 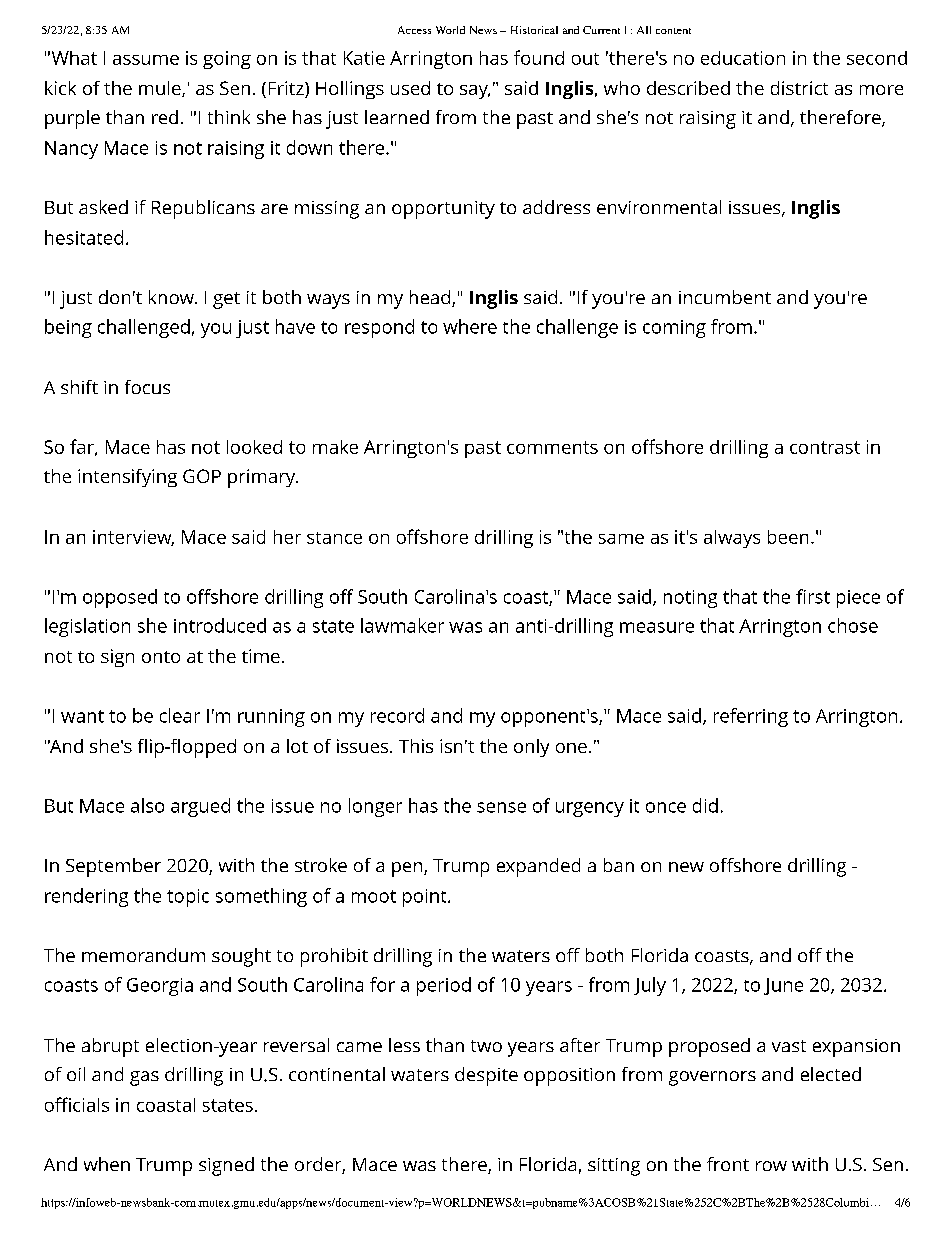 What do you see at coordinates (120, 598) in the image?
I see `opposed` at bounding box center [120, 598].
